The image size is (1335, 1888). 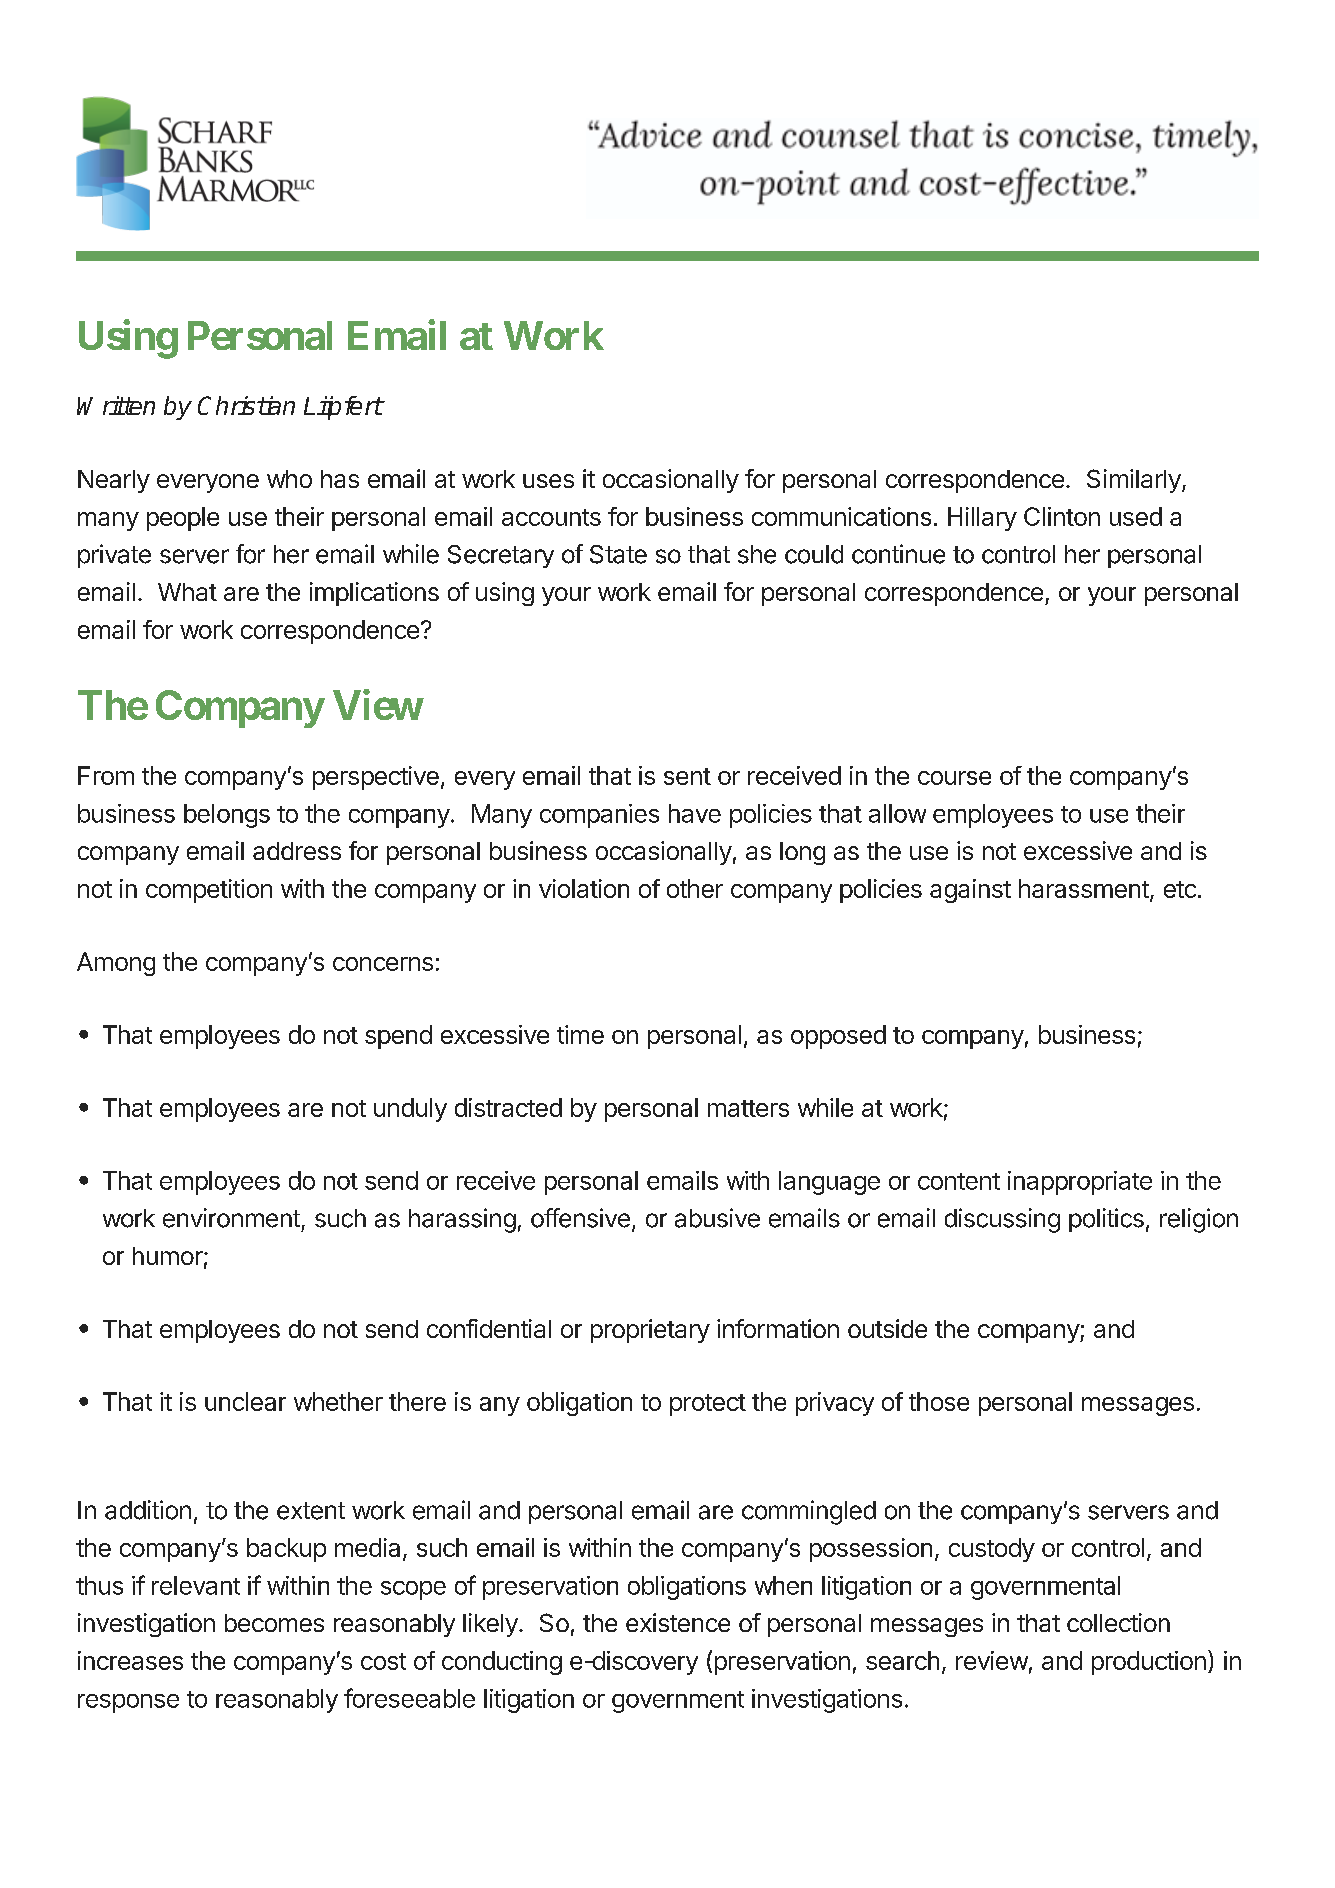 I want to click on harassment, so click(x=1084, y=888).
